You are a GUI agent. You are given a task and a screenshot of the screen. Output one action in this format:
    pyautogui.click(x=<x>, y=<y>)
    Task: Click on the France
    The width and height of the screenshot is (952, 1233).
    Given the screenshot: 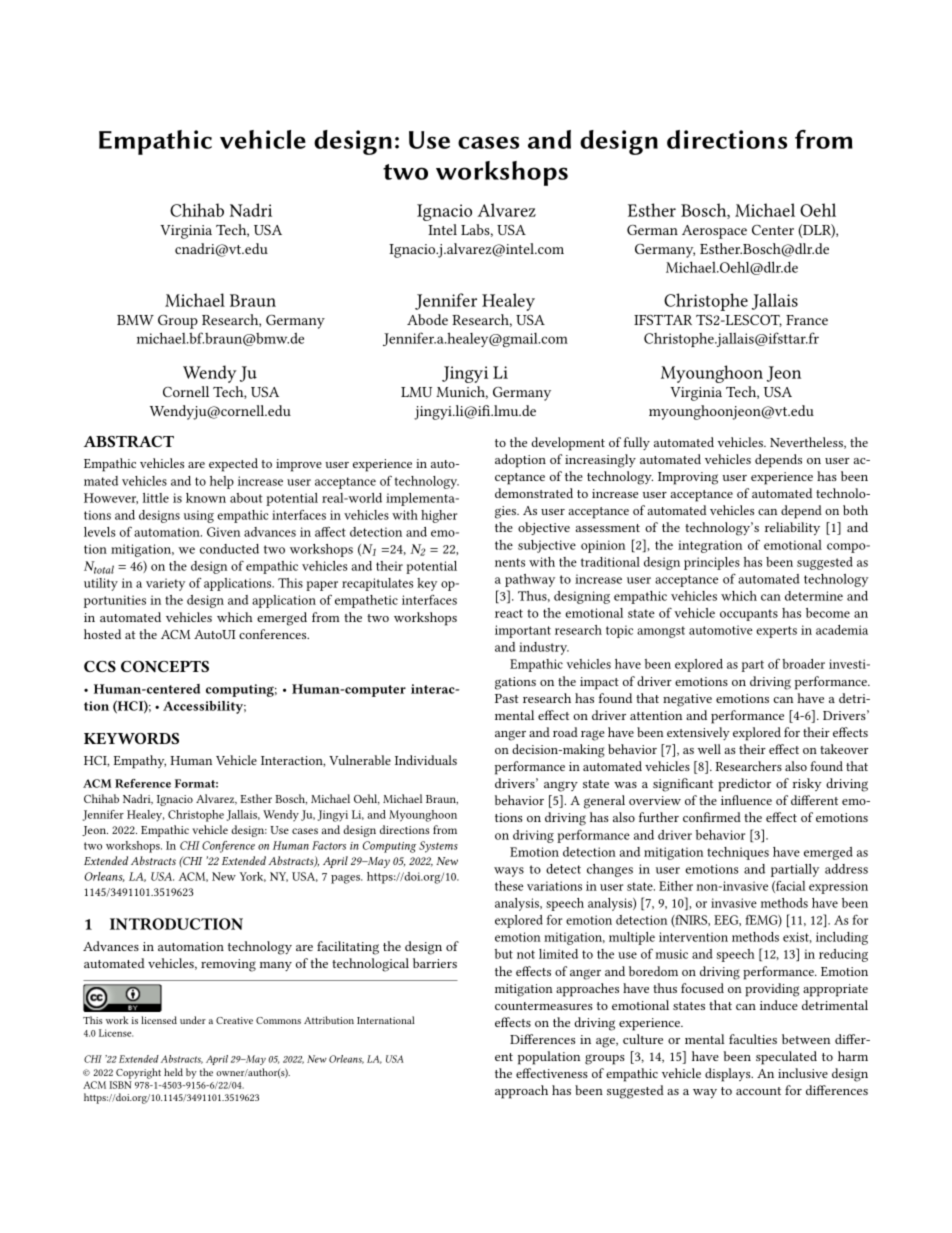 What is the action you would take?
    pyautogui.click(x=807, y=320)
